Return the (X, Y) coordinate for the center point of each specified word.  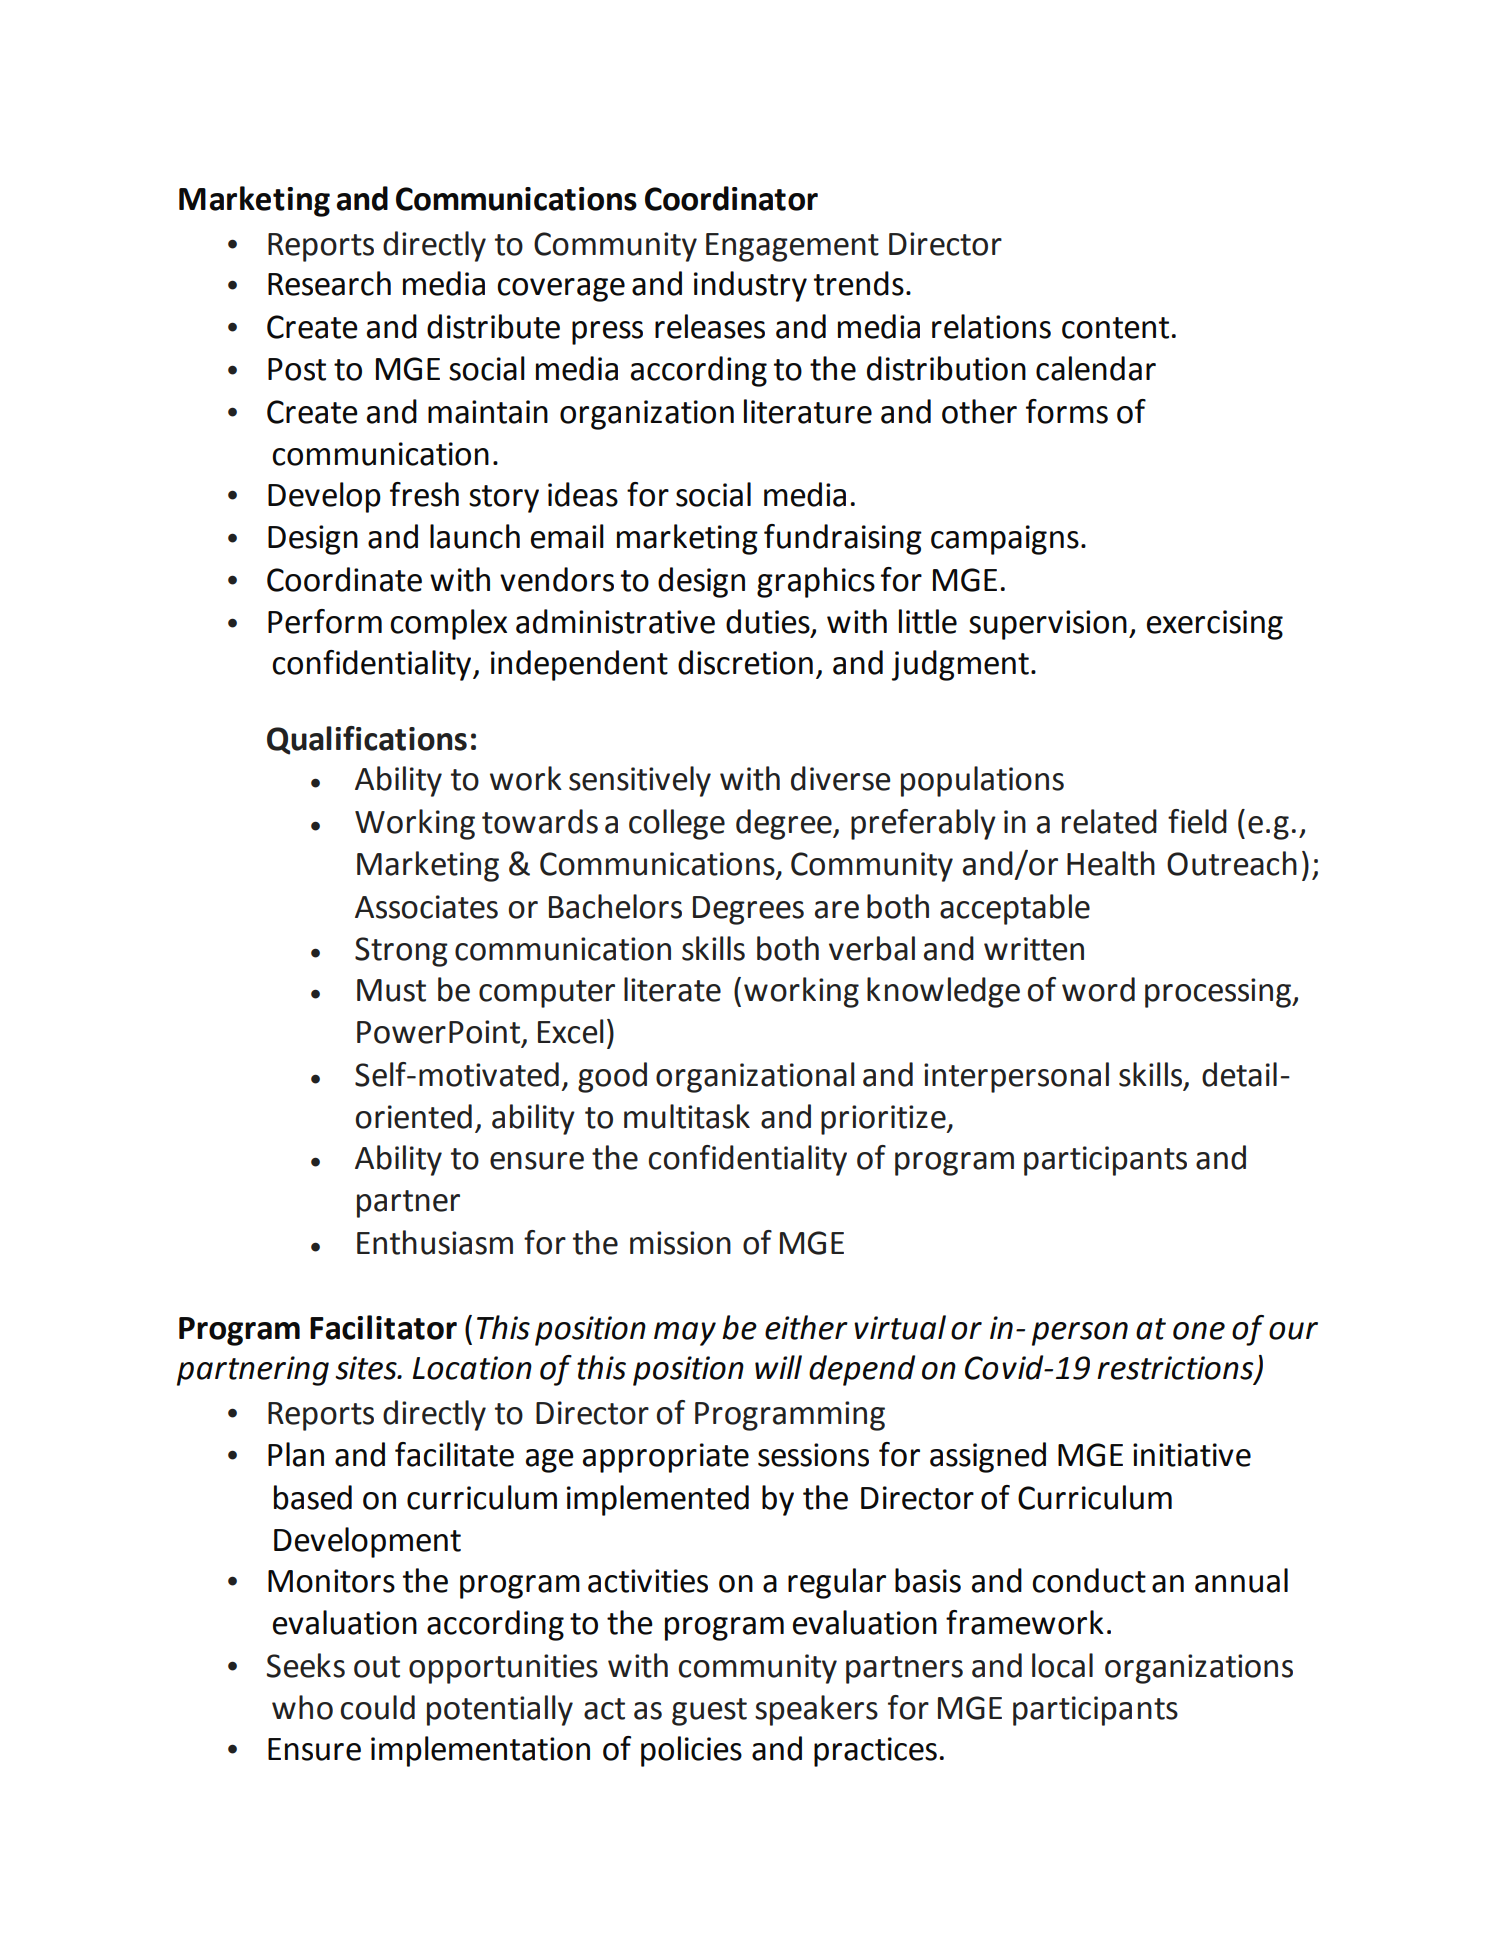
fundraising (843, 539)
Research (329, 283)
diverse (840, 778)
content (1115, 328)
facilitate (454, 1454)
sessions (813, 1455)
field (1197, 821)
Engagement (792, 247)
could (378, 1707)
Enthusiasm (435, 1242)
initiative (1192, 1455)
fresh (424, 494)
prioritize (884, 1120)
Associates (426, 907)
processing (1219, 993)
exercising (1215, 625)
